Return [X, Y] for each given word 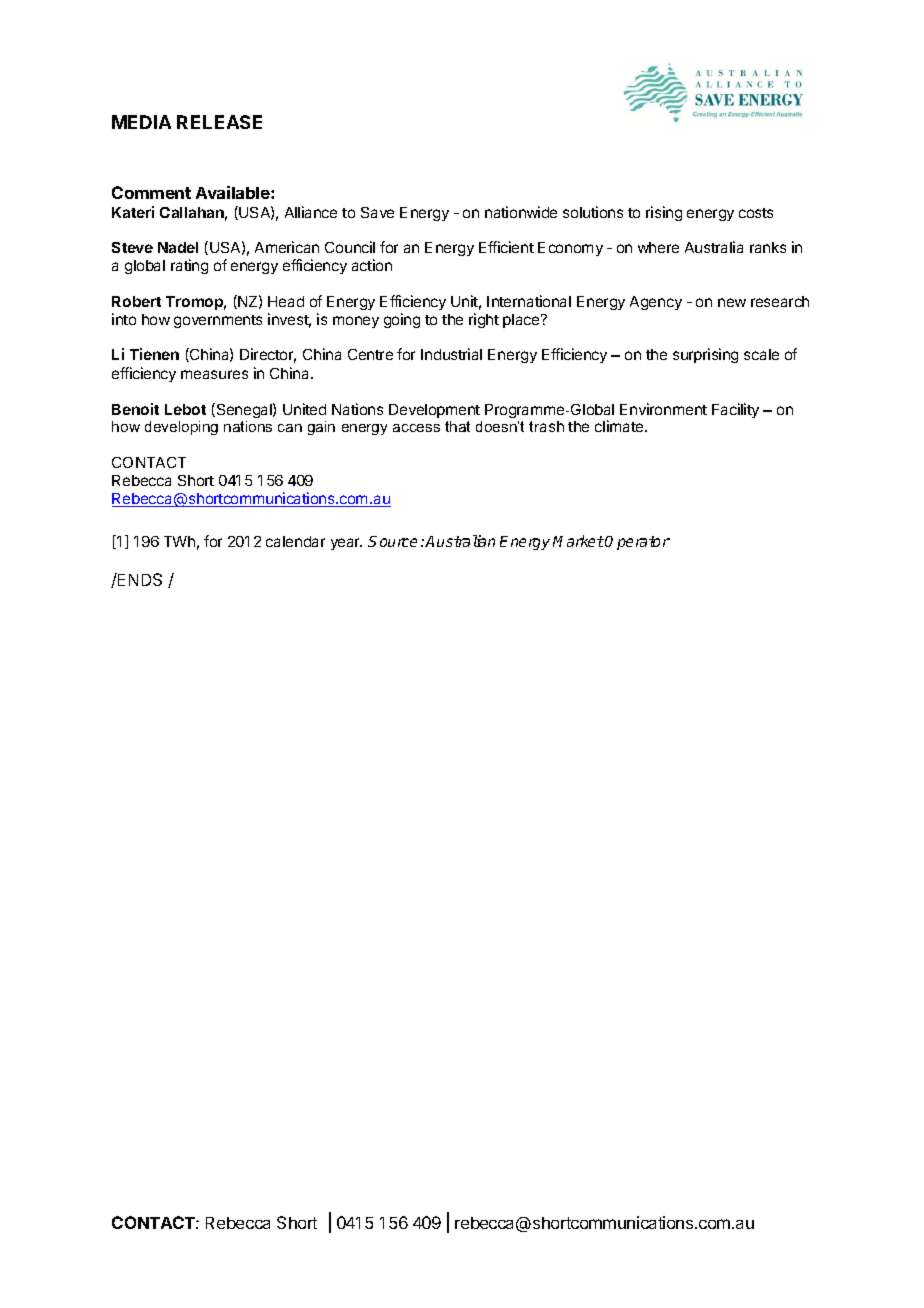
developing [181, 428]
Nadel [178, 247]
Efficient [506, 247]
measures [214, 374]
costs [756, 213]
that [457, 426]
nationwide [521, 212]
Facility [735, 410]
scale [761, 354]
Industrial [451, 354]
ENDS [139, 579]
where [658, 247]
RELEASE [219, 122]
